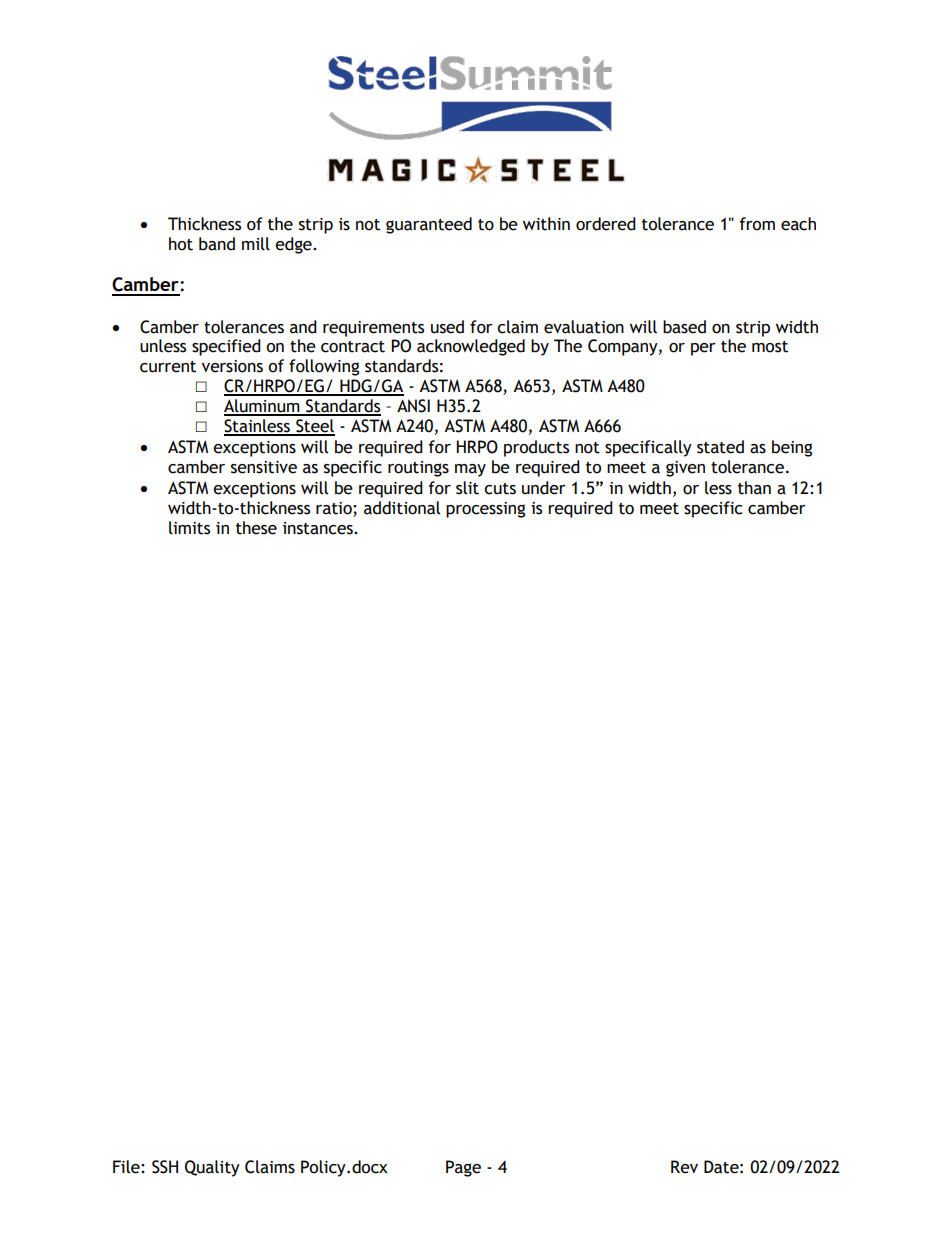 This screenshot has height=1233, width=952. I want to click on Rev, so click(684, 1167).
